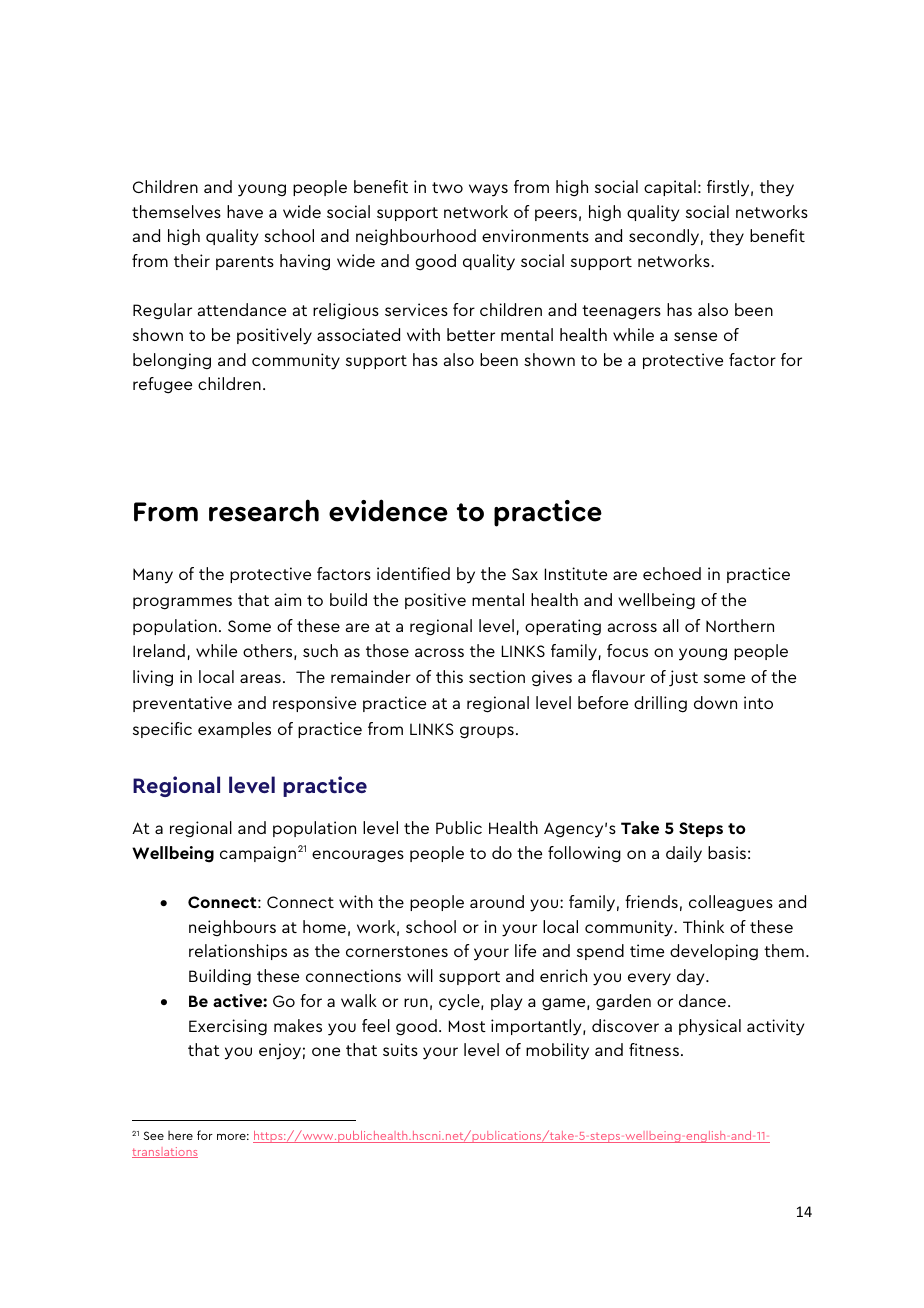 Image resolution: width=924 pixels, height=1308 pixels. I want to click on ways, so click(488, 190).
